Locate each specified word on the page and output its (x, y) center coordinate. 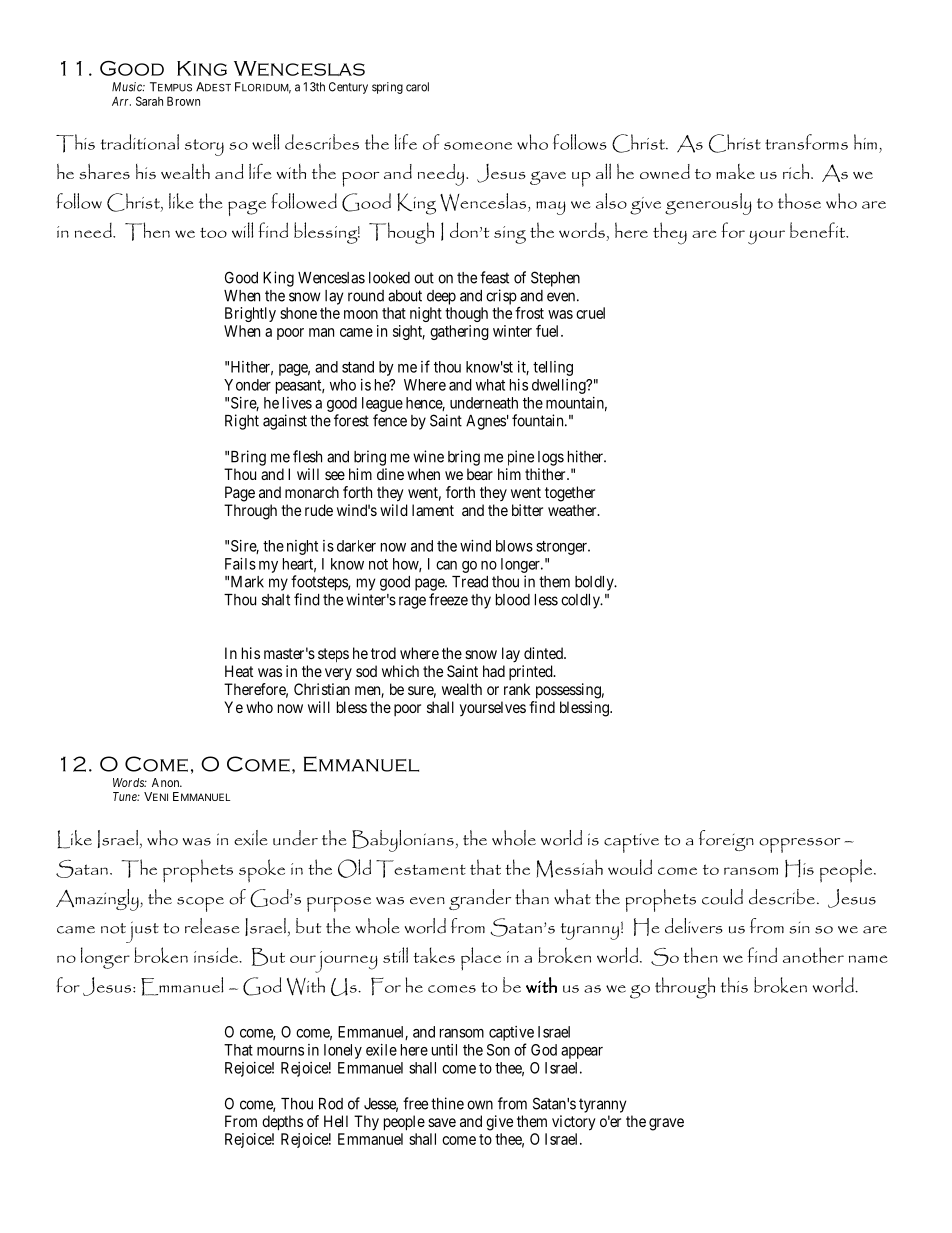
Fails (240, 564)
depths (282, 1123)
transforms (806, 142)
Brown (183, 101)
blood (513, 600)
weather (573, 510)
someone (478, 146)
